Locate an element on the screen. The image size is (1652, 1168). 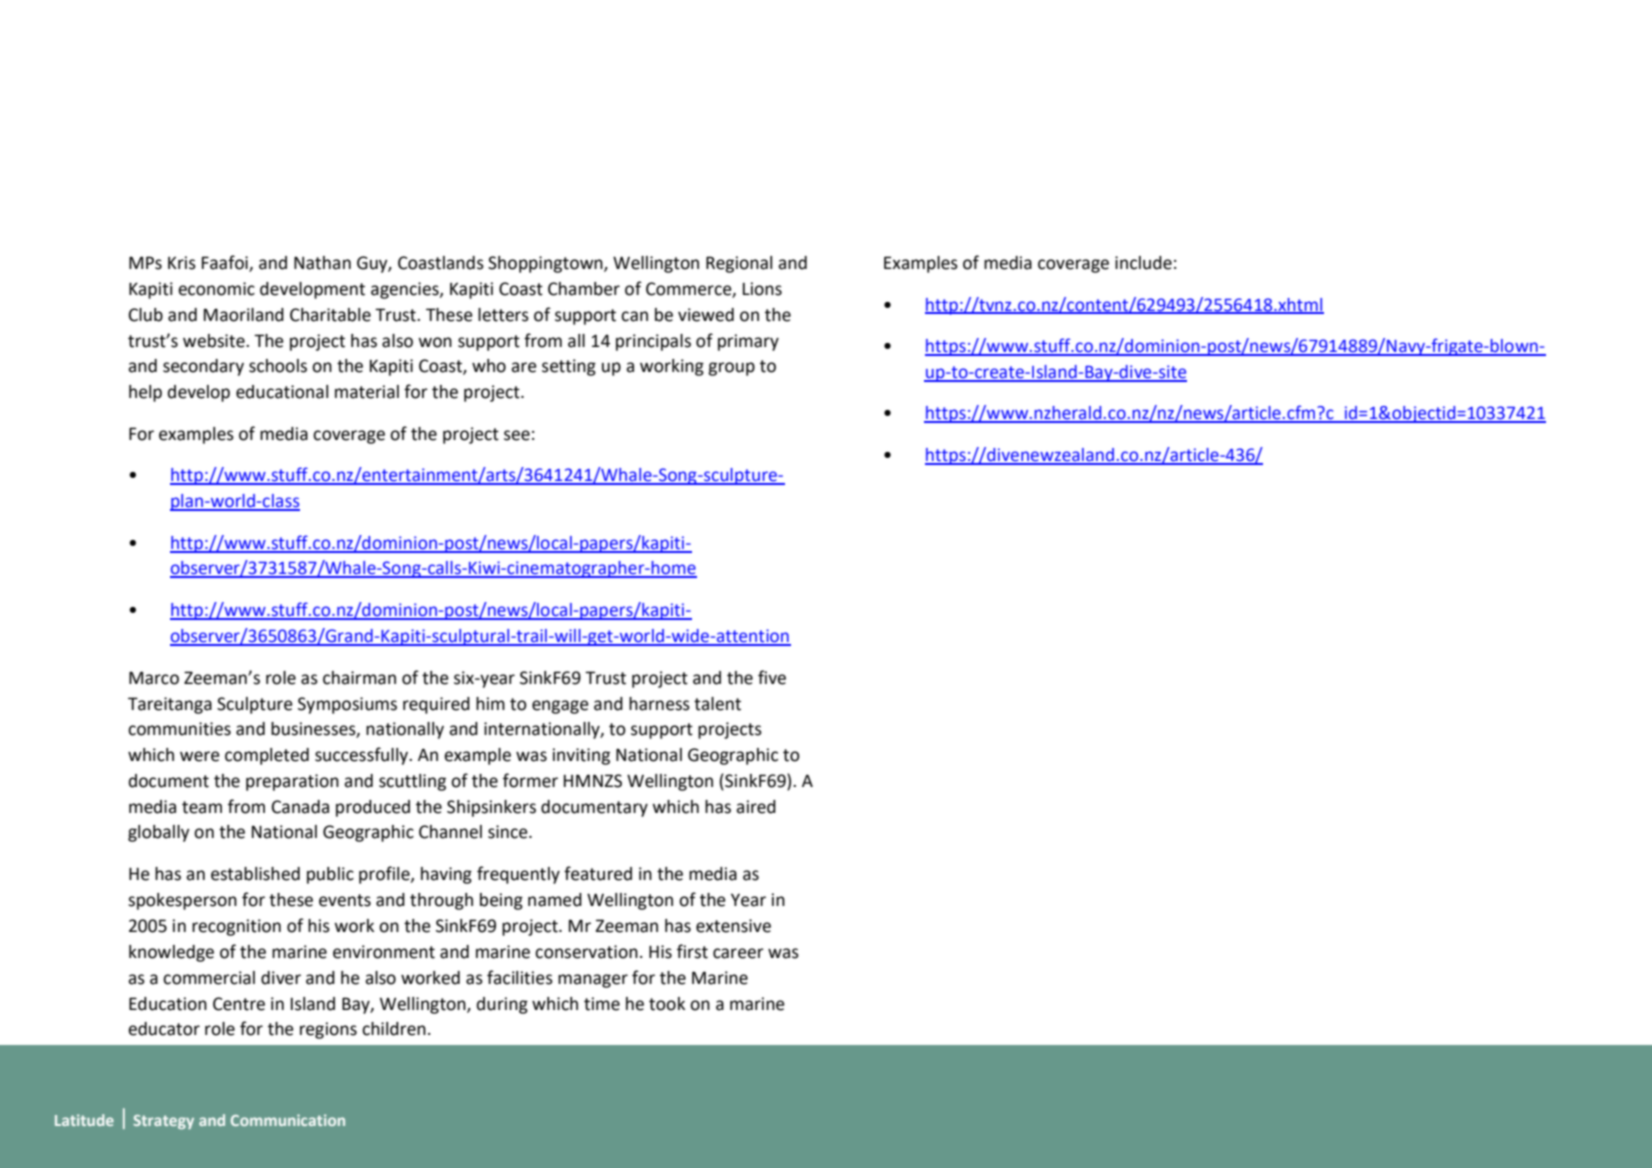
help is located at coordinates (145, 393).
